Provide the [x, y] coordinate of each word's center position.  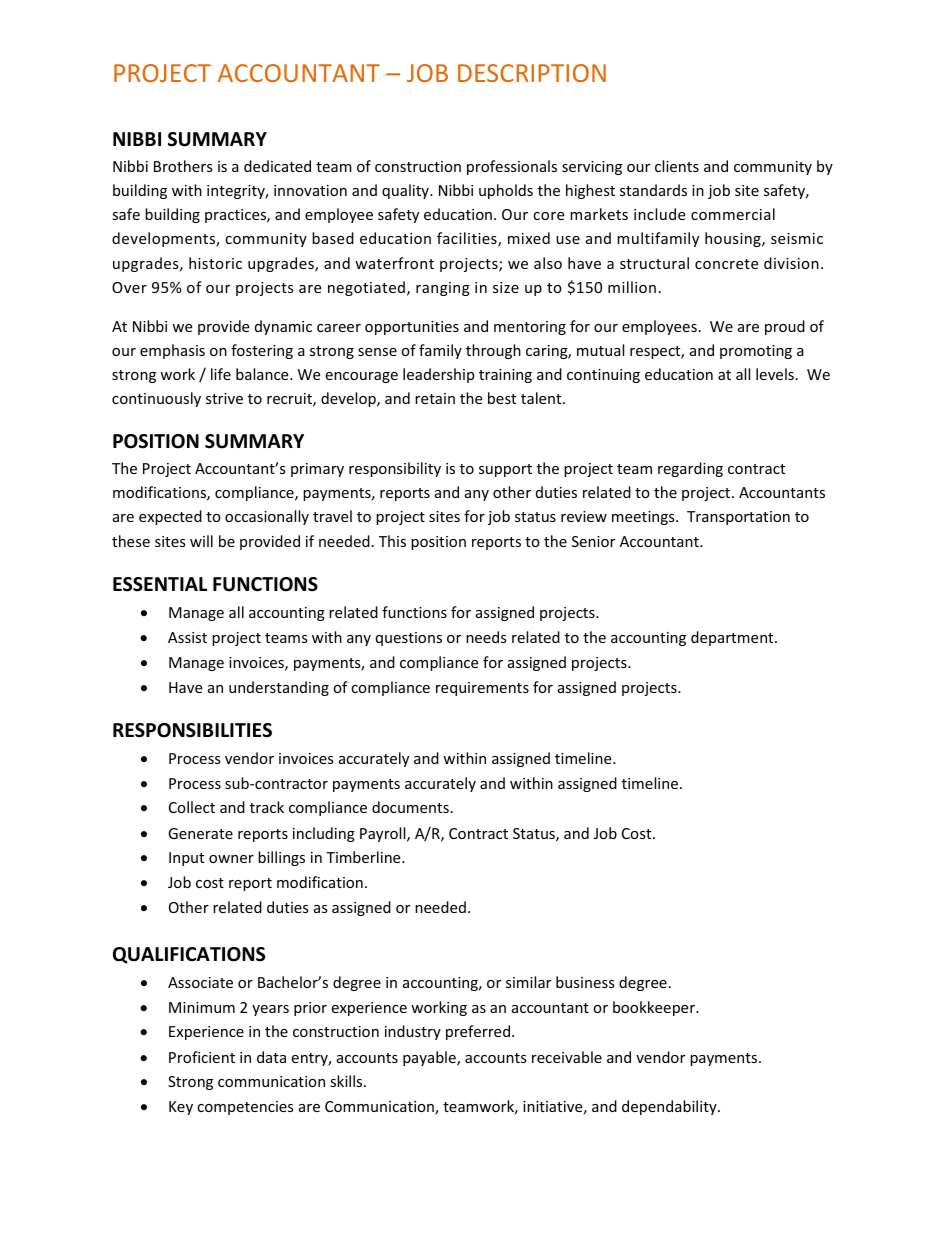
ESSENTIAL [160, 584]
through [493, 351]
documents [410, 807]
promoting [756, 352]
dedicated [277, 166]
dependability [670, 1107]
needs [486, 637]
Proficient [202, 1057]
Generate [200, 833]
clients [677, 166]
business [585, 982]
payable [430, 1058]
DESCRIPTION [532, 73]
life [221, 374]
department [733, 638]
